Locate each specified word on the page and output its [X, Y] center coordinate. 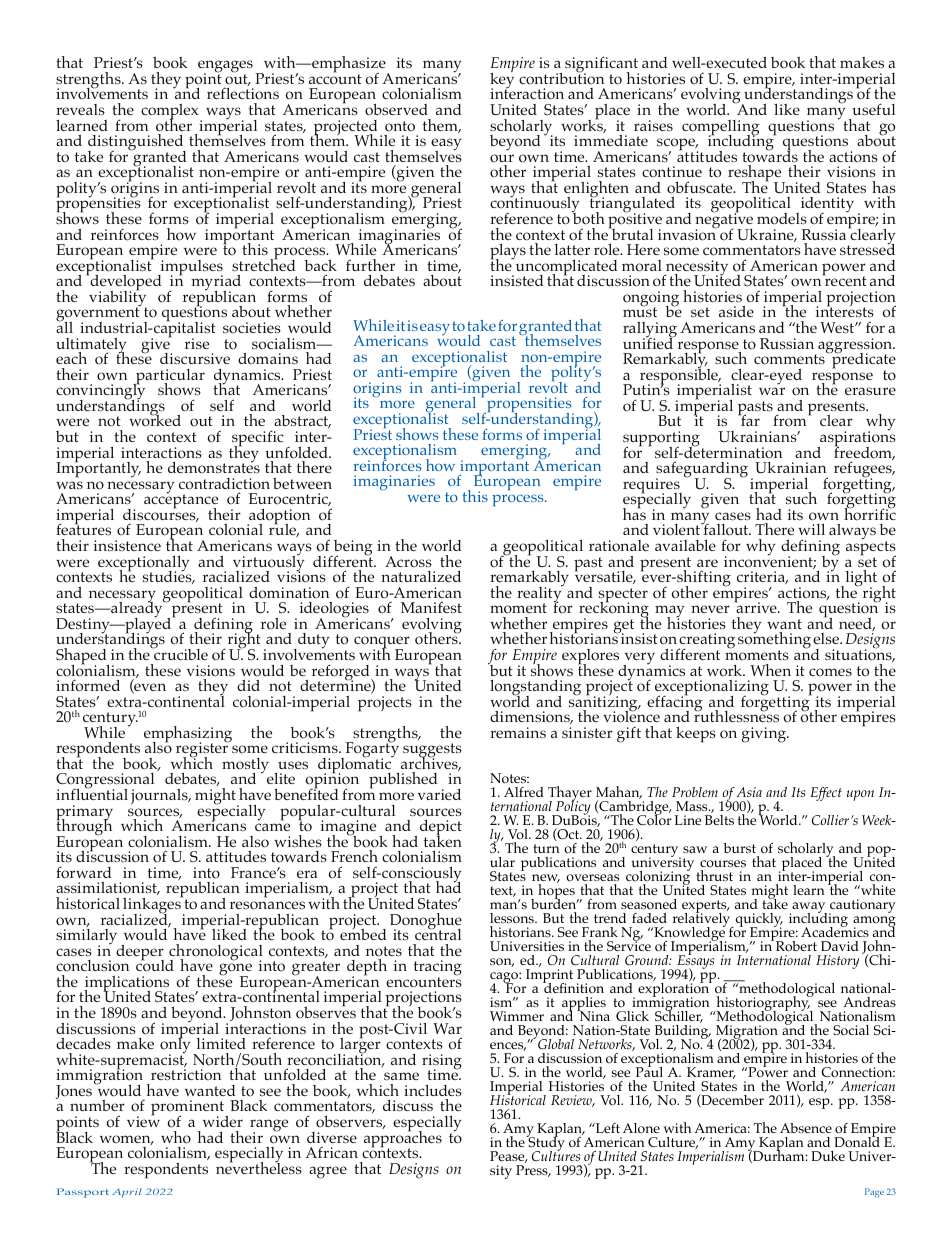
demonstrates [214, 467]
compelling [721, 129]
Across [408, 562]
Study [545, 1144]
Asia [749, 792]
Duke [828, 1156]
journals [160, 796]
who [176, 1137]
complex [171, 113]
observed [396, 110]
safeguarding [702, 470]
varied [439, 794]
